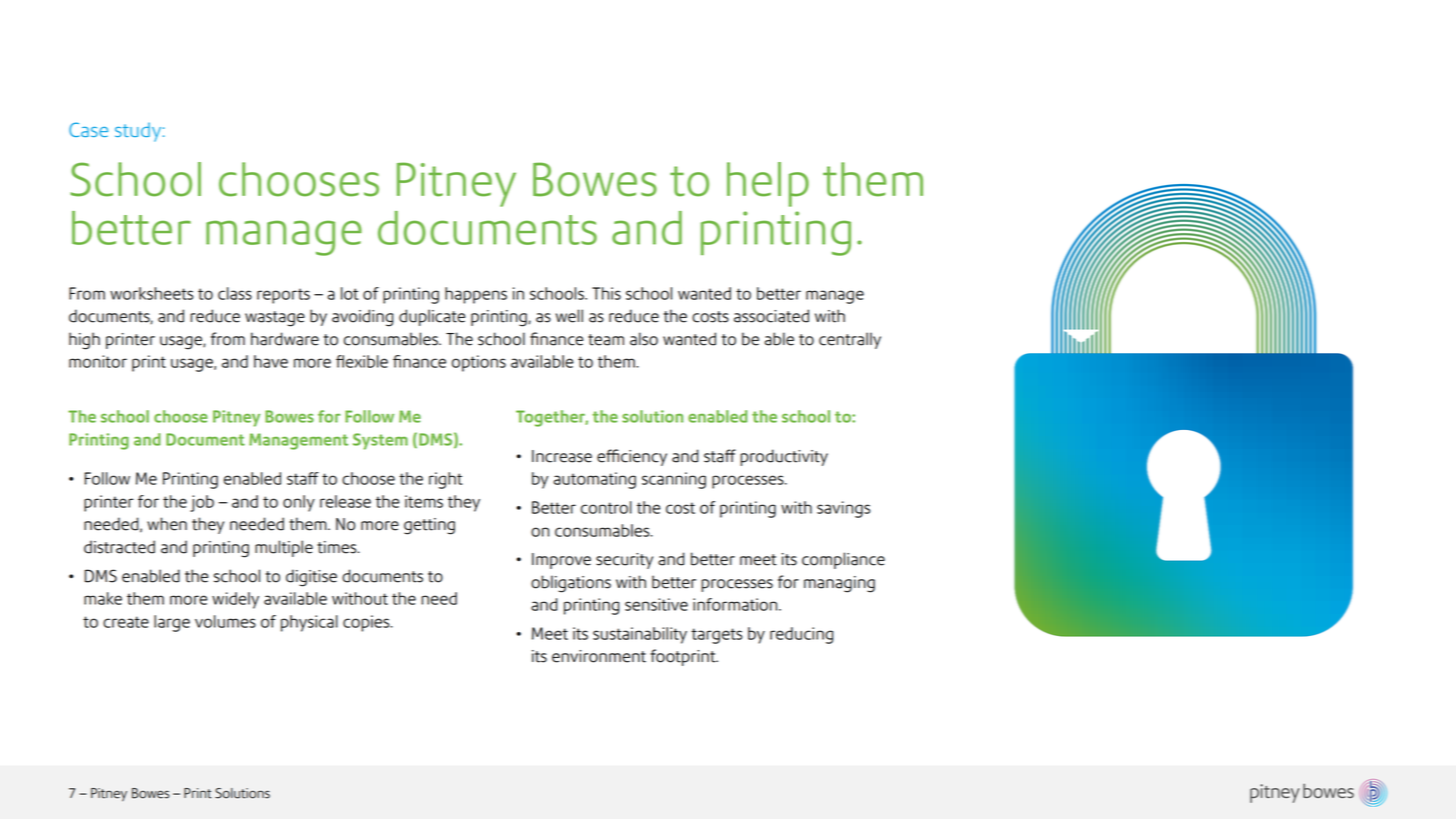  What do you see at coordinates (151, 293) in the document?
I see `worksheets` at bounding box center [151, 293].
